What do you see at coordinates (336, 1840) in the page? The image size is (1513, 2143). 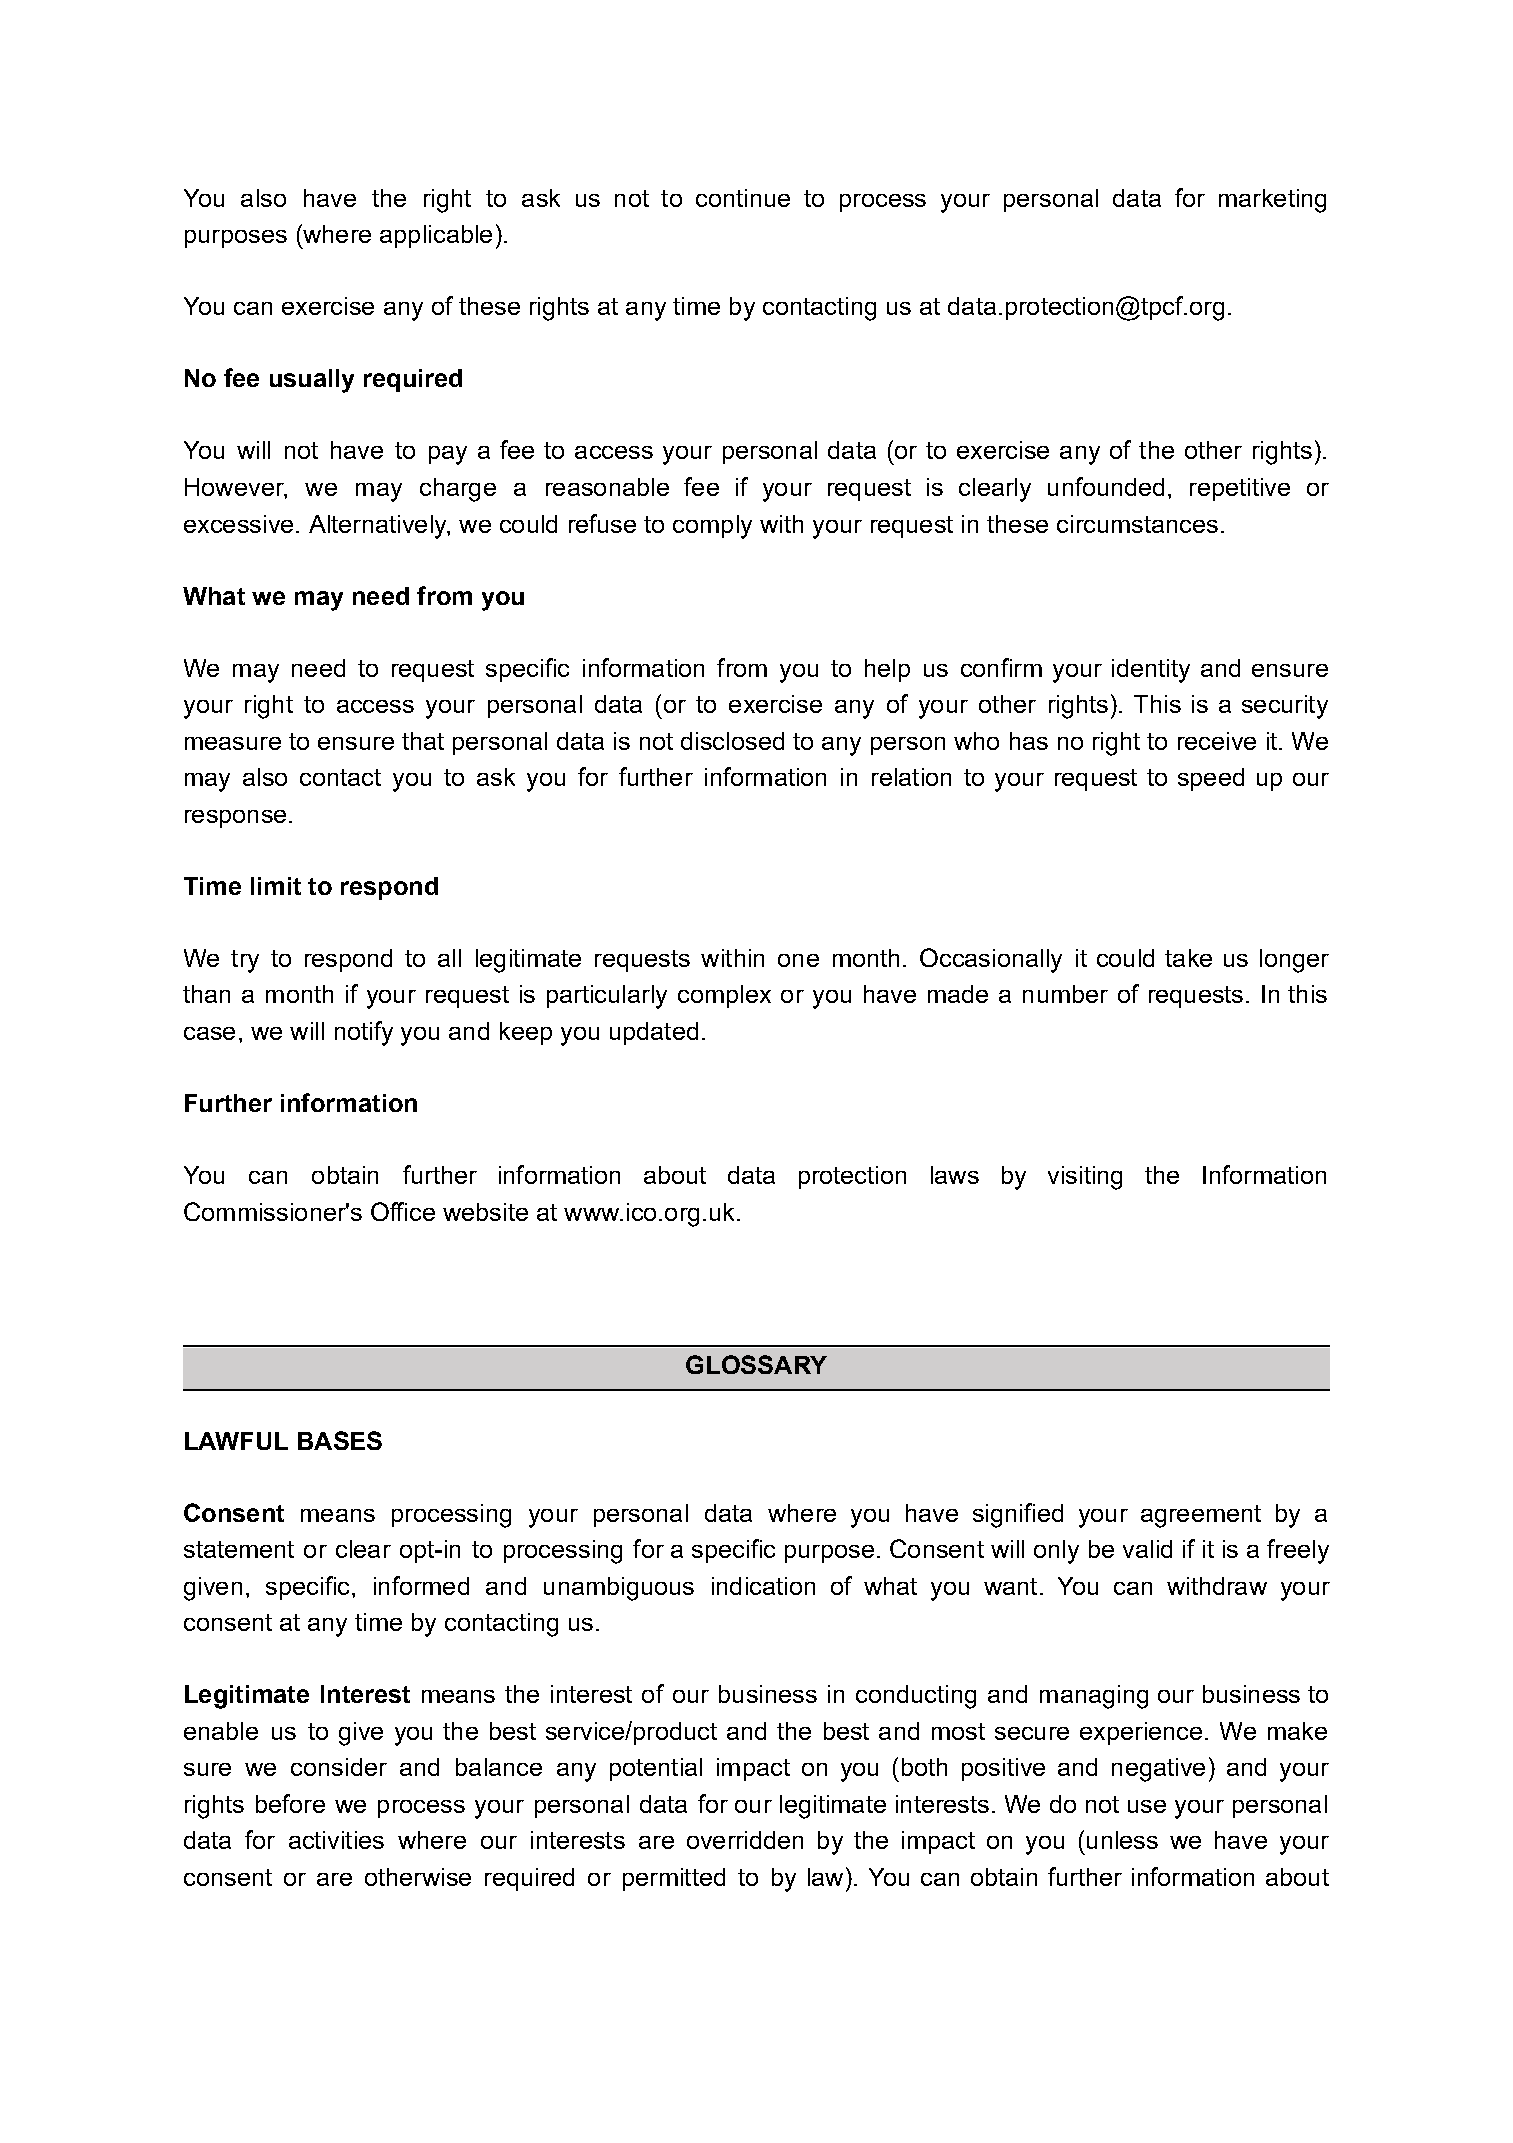 I see `activities` at bounding box center [336, 1840].
